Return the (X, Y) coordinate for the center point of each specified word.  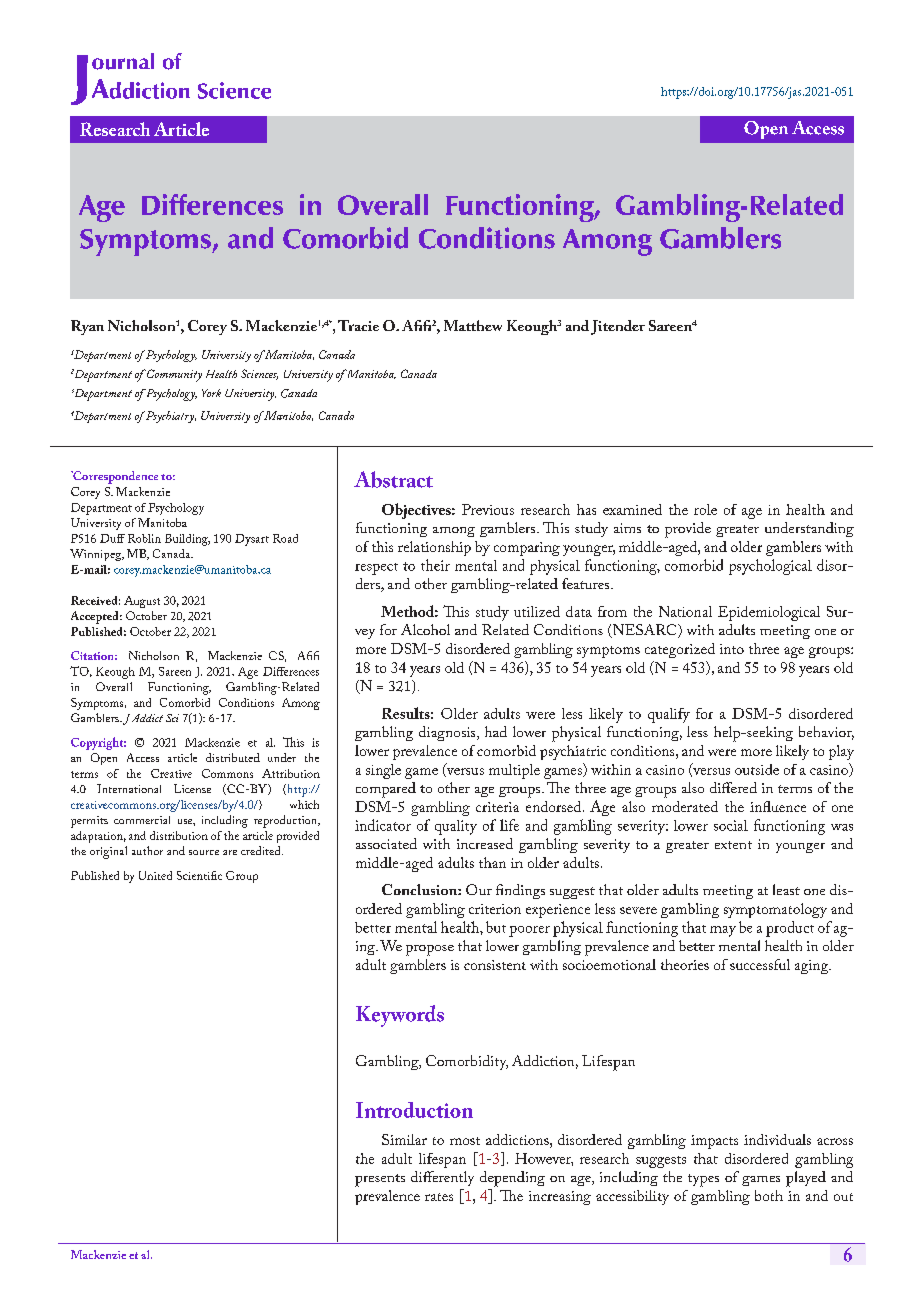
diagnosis (448, 733)
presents (380, 1180)
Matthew (473, 325)
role (705, 509)
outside (757, 769)
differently (442, 1178)
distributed (233, 757)
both (769, 1195)
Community (174, 375)
